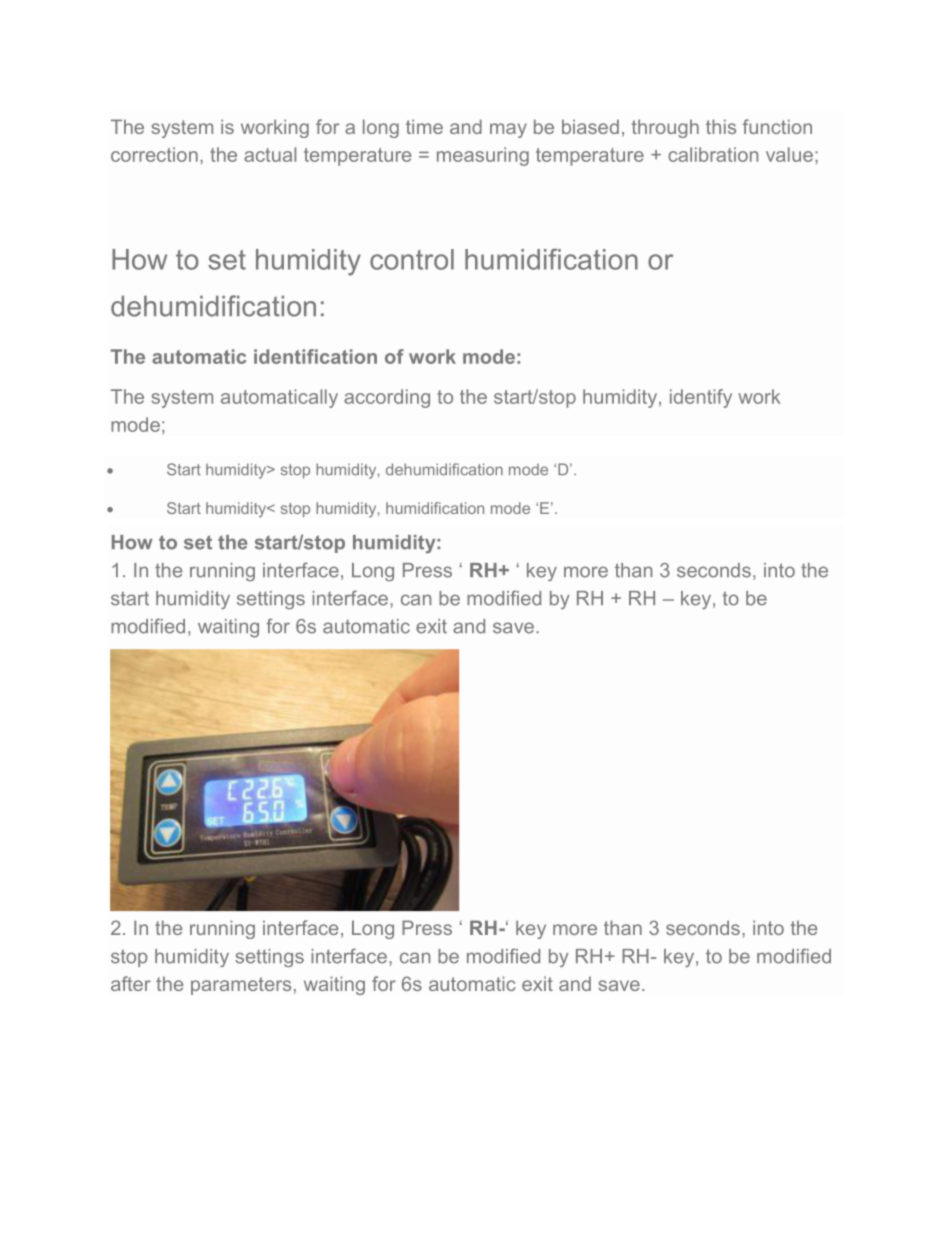  Describe the element at coordinates (241, 986) in the screenshot. I see `parameters` at that location.
